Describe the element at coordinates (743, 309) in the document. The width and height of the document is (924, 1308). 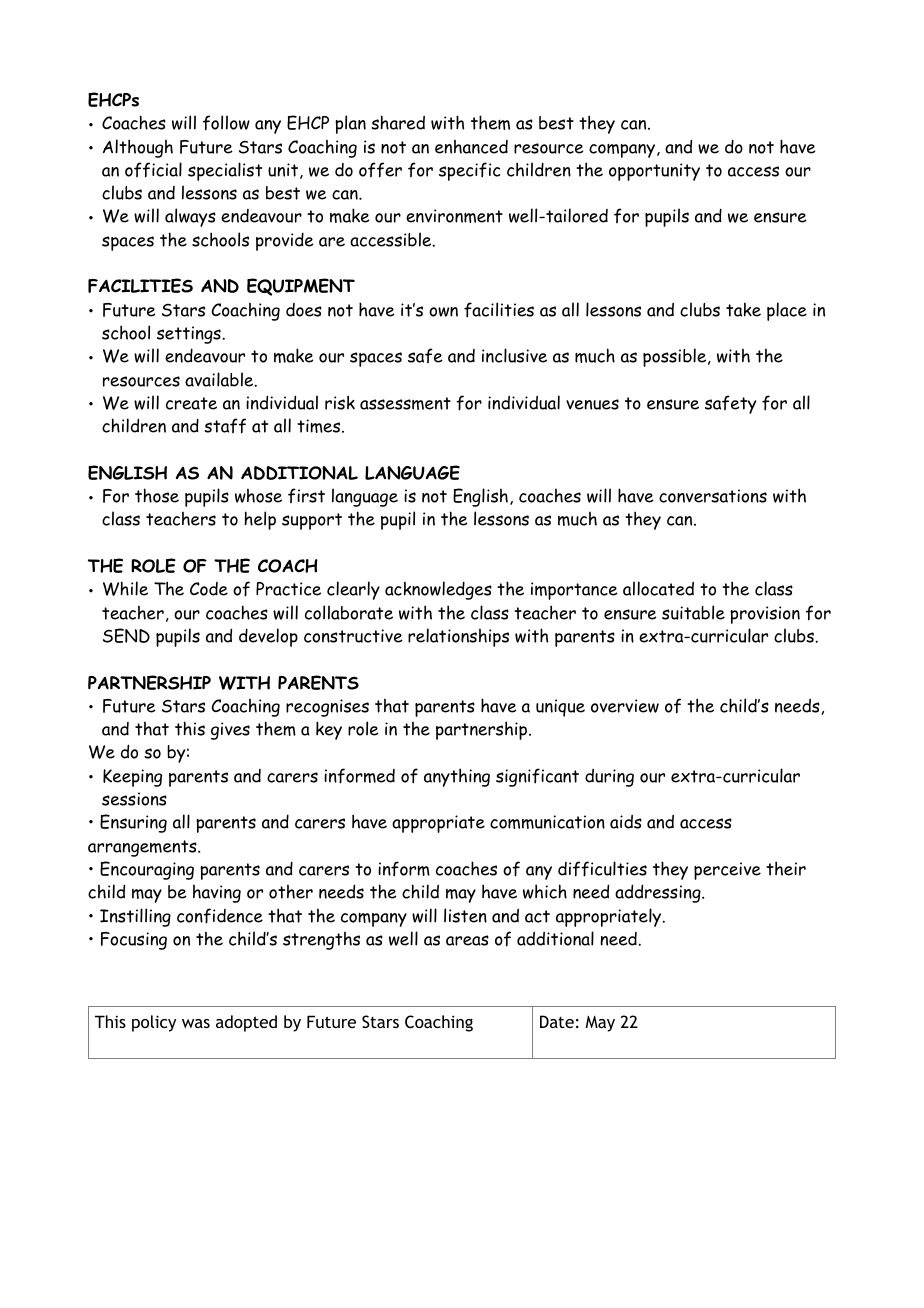
I see `take` at that location.
